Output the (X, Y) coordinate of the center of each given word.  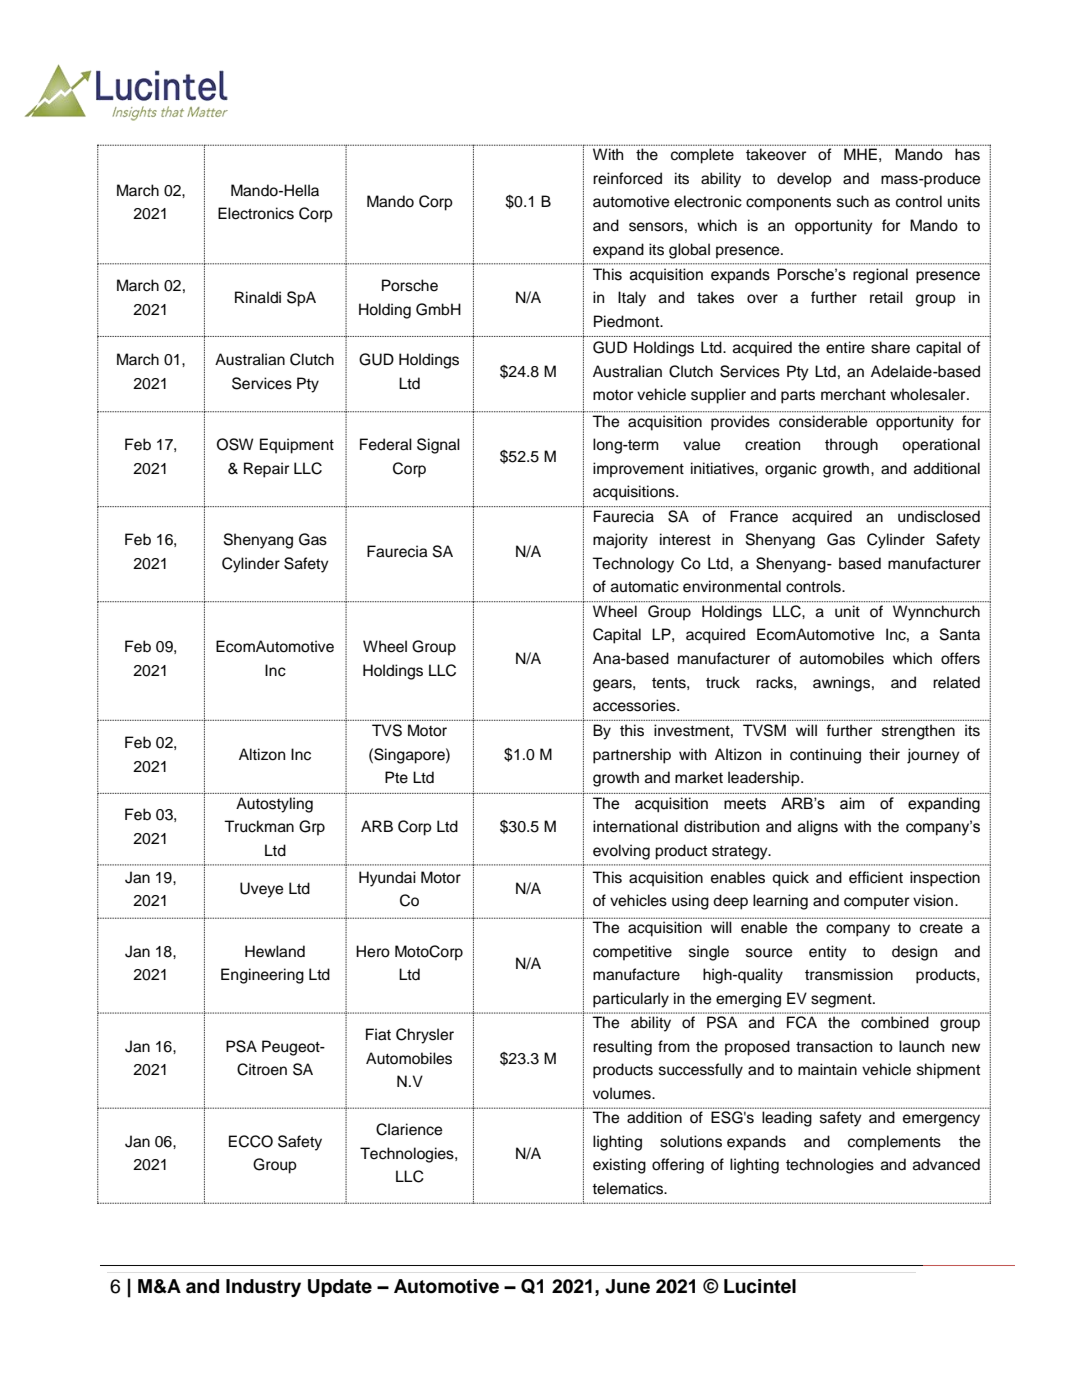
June (627, 1286)
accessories (635, 705)
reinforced (627, 178)
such (853, 201)
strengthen (918, 732)
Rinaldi (258, 297)
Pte (396, 777)
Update (340, 1288)
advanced (946, 1164)
